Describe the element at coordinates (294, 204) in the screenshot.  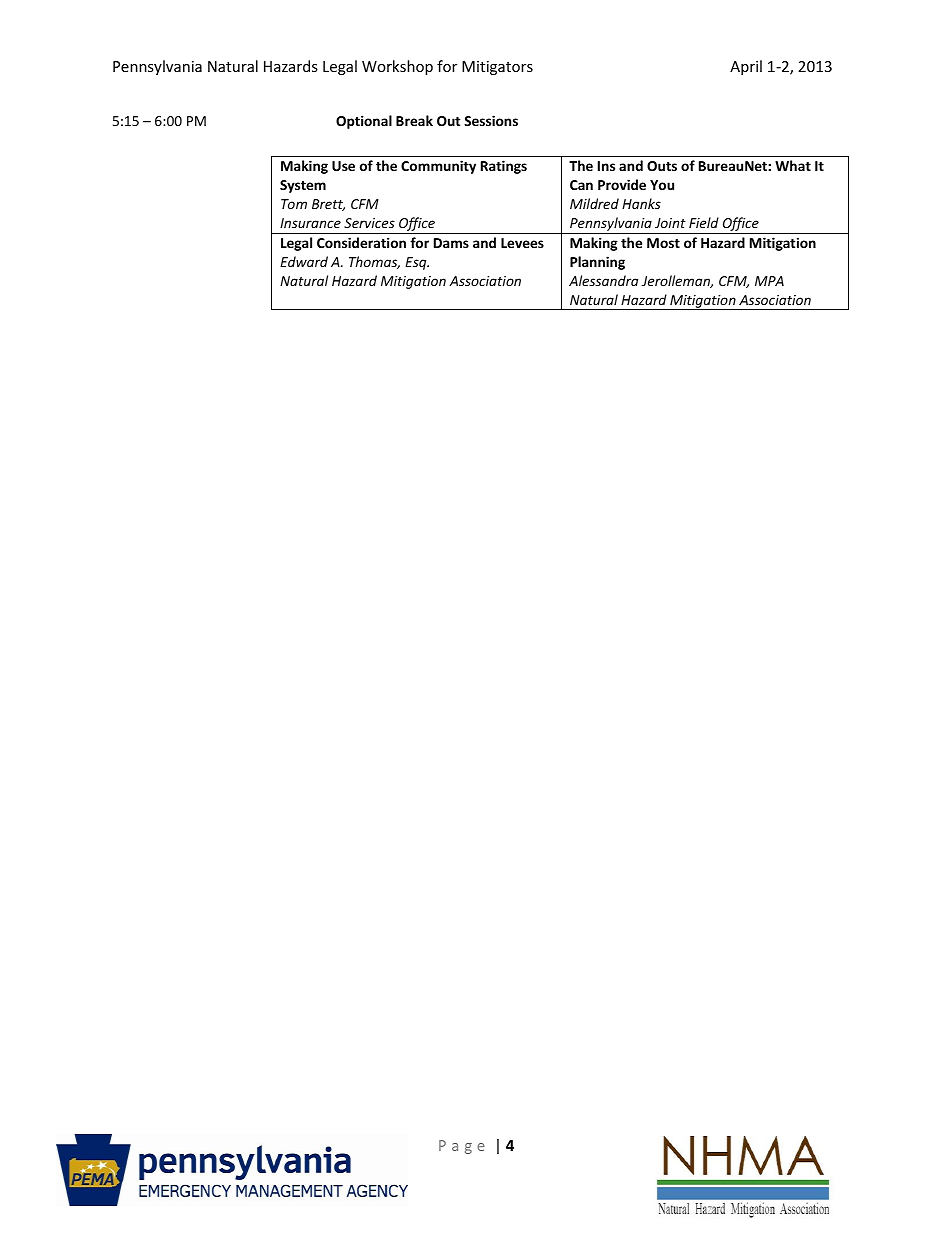
I see `Tom` at that location.
